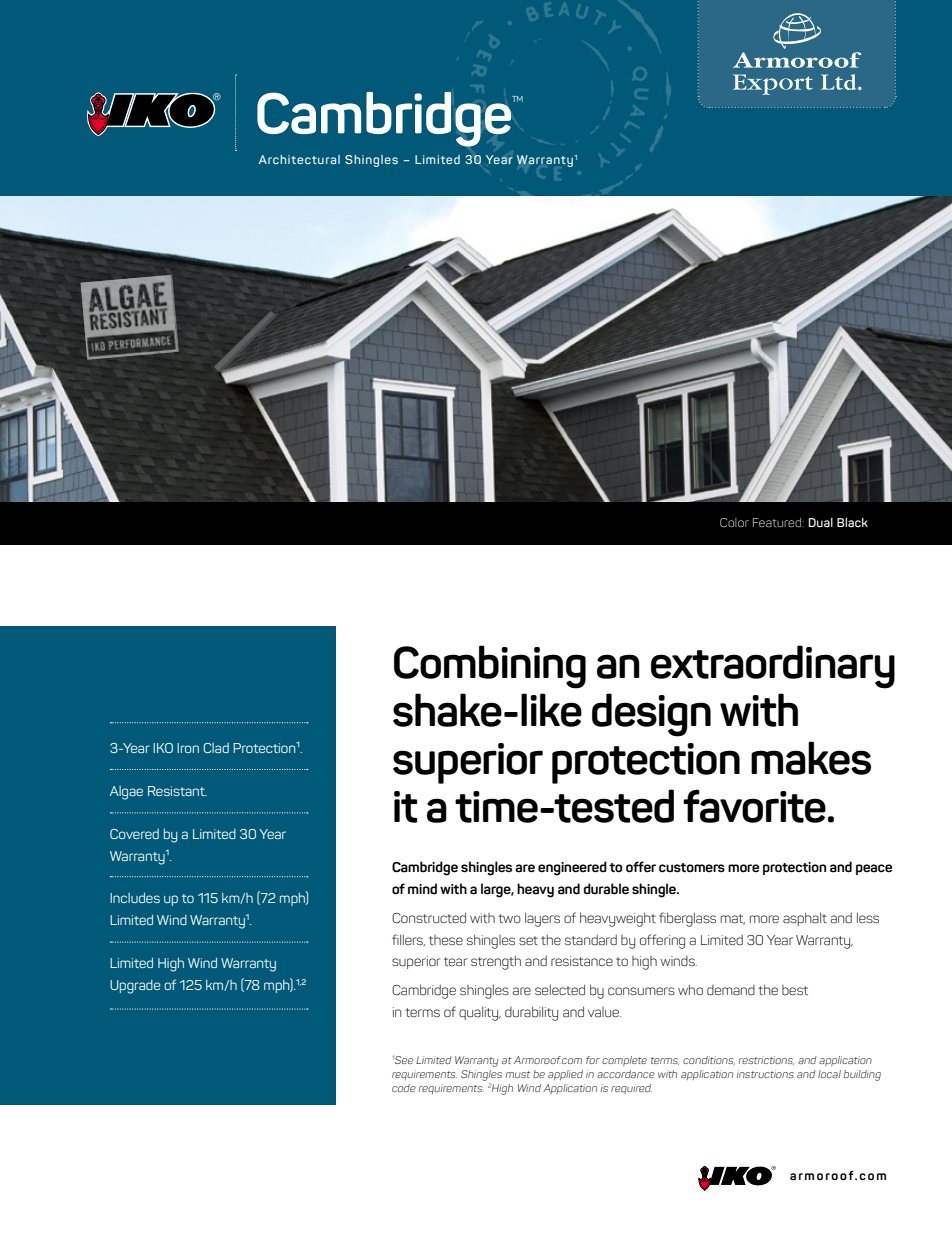 The image size is (952, 1233). What do you see at coordinates (766, 1060) in the page?
I see `restrictions` at bounding box center [766, 1060].
